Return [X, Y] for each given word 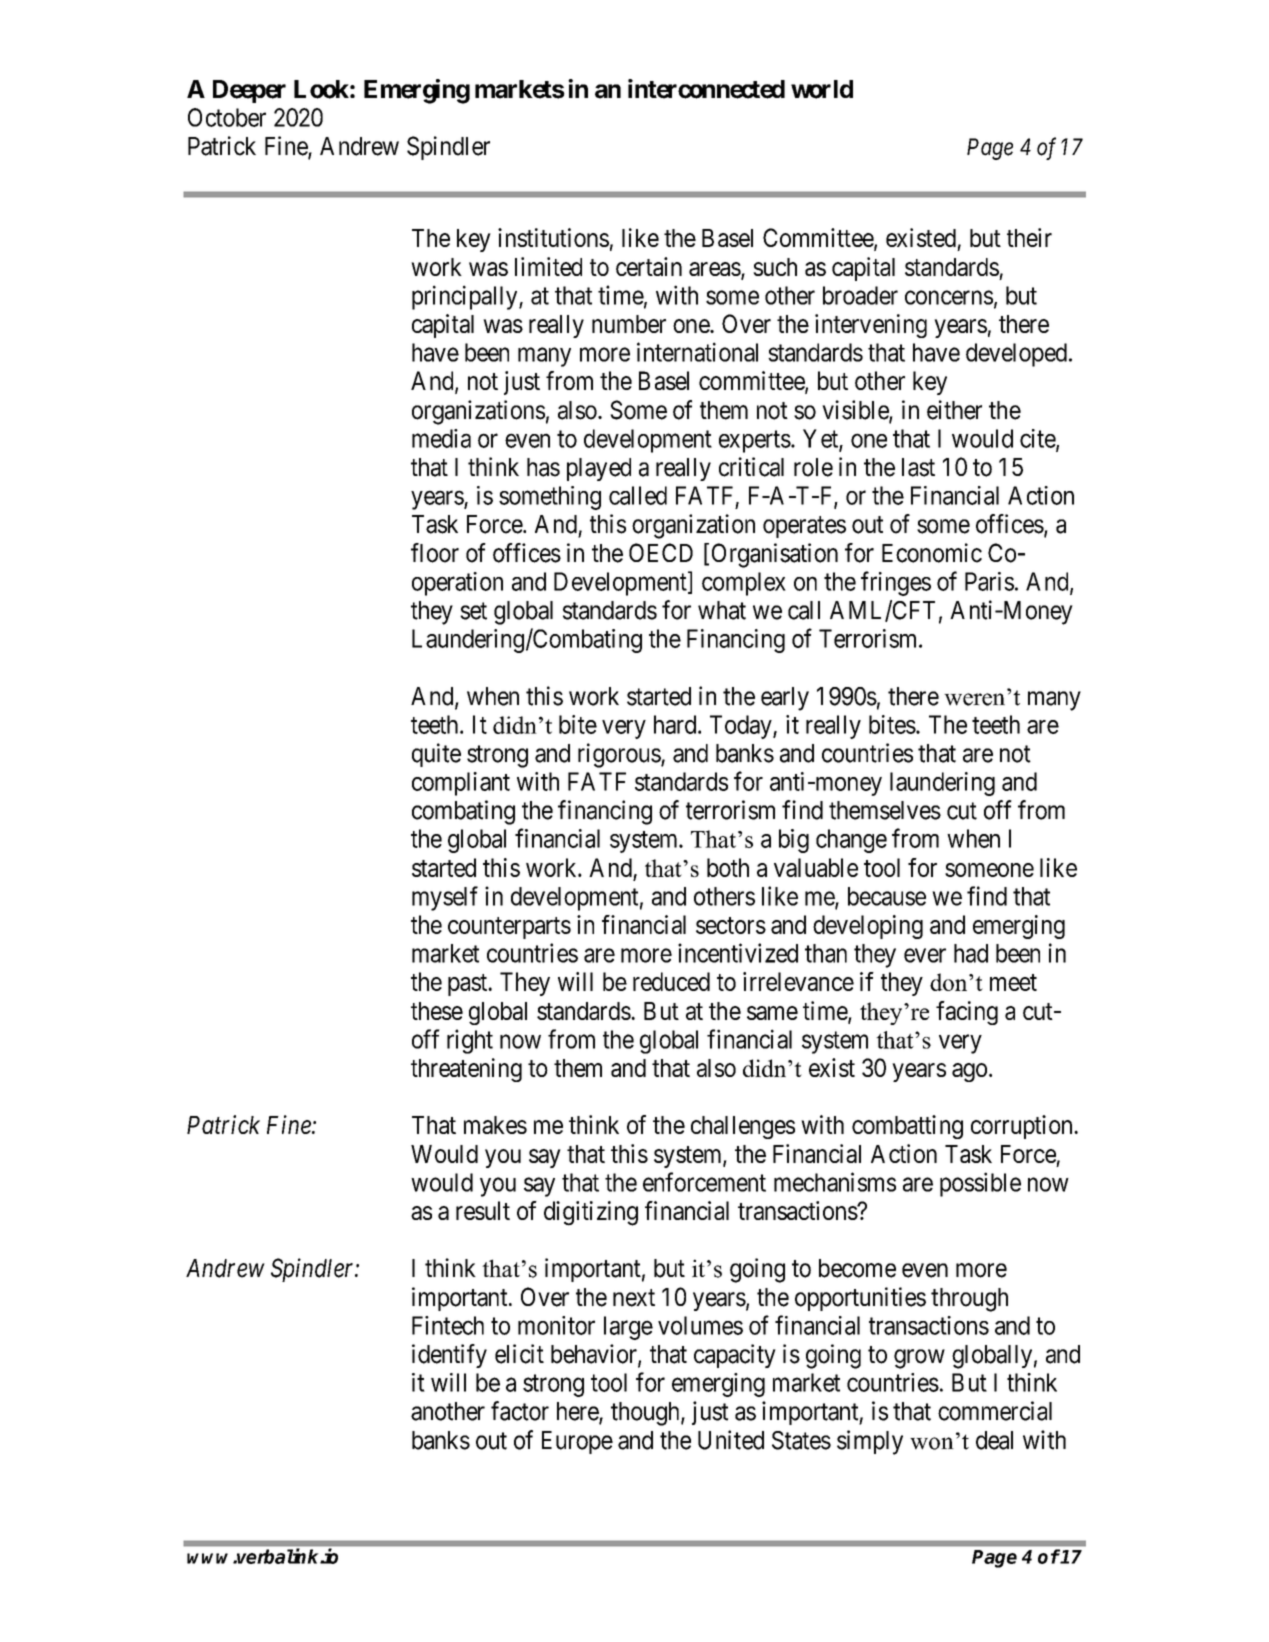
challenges [743, 1127]
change [851, 841]
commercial [995, 1411]
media [441, 438]
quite [436, 755]
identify [449, 1356]
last [918, 467]
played [599, 469]
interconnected [706, 89]
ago [969, 1072]
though [646, 1414]
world [822, 89]
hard [676, 724]
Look [321, 89]
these [437, 1011]
